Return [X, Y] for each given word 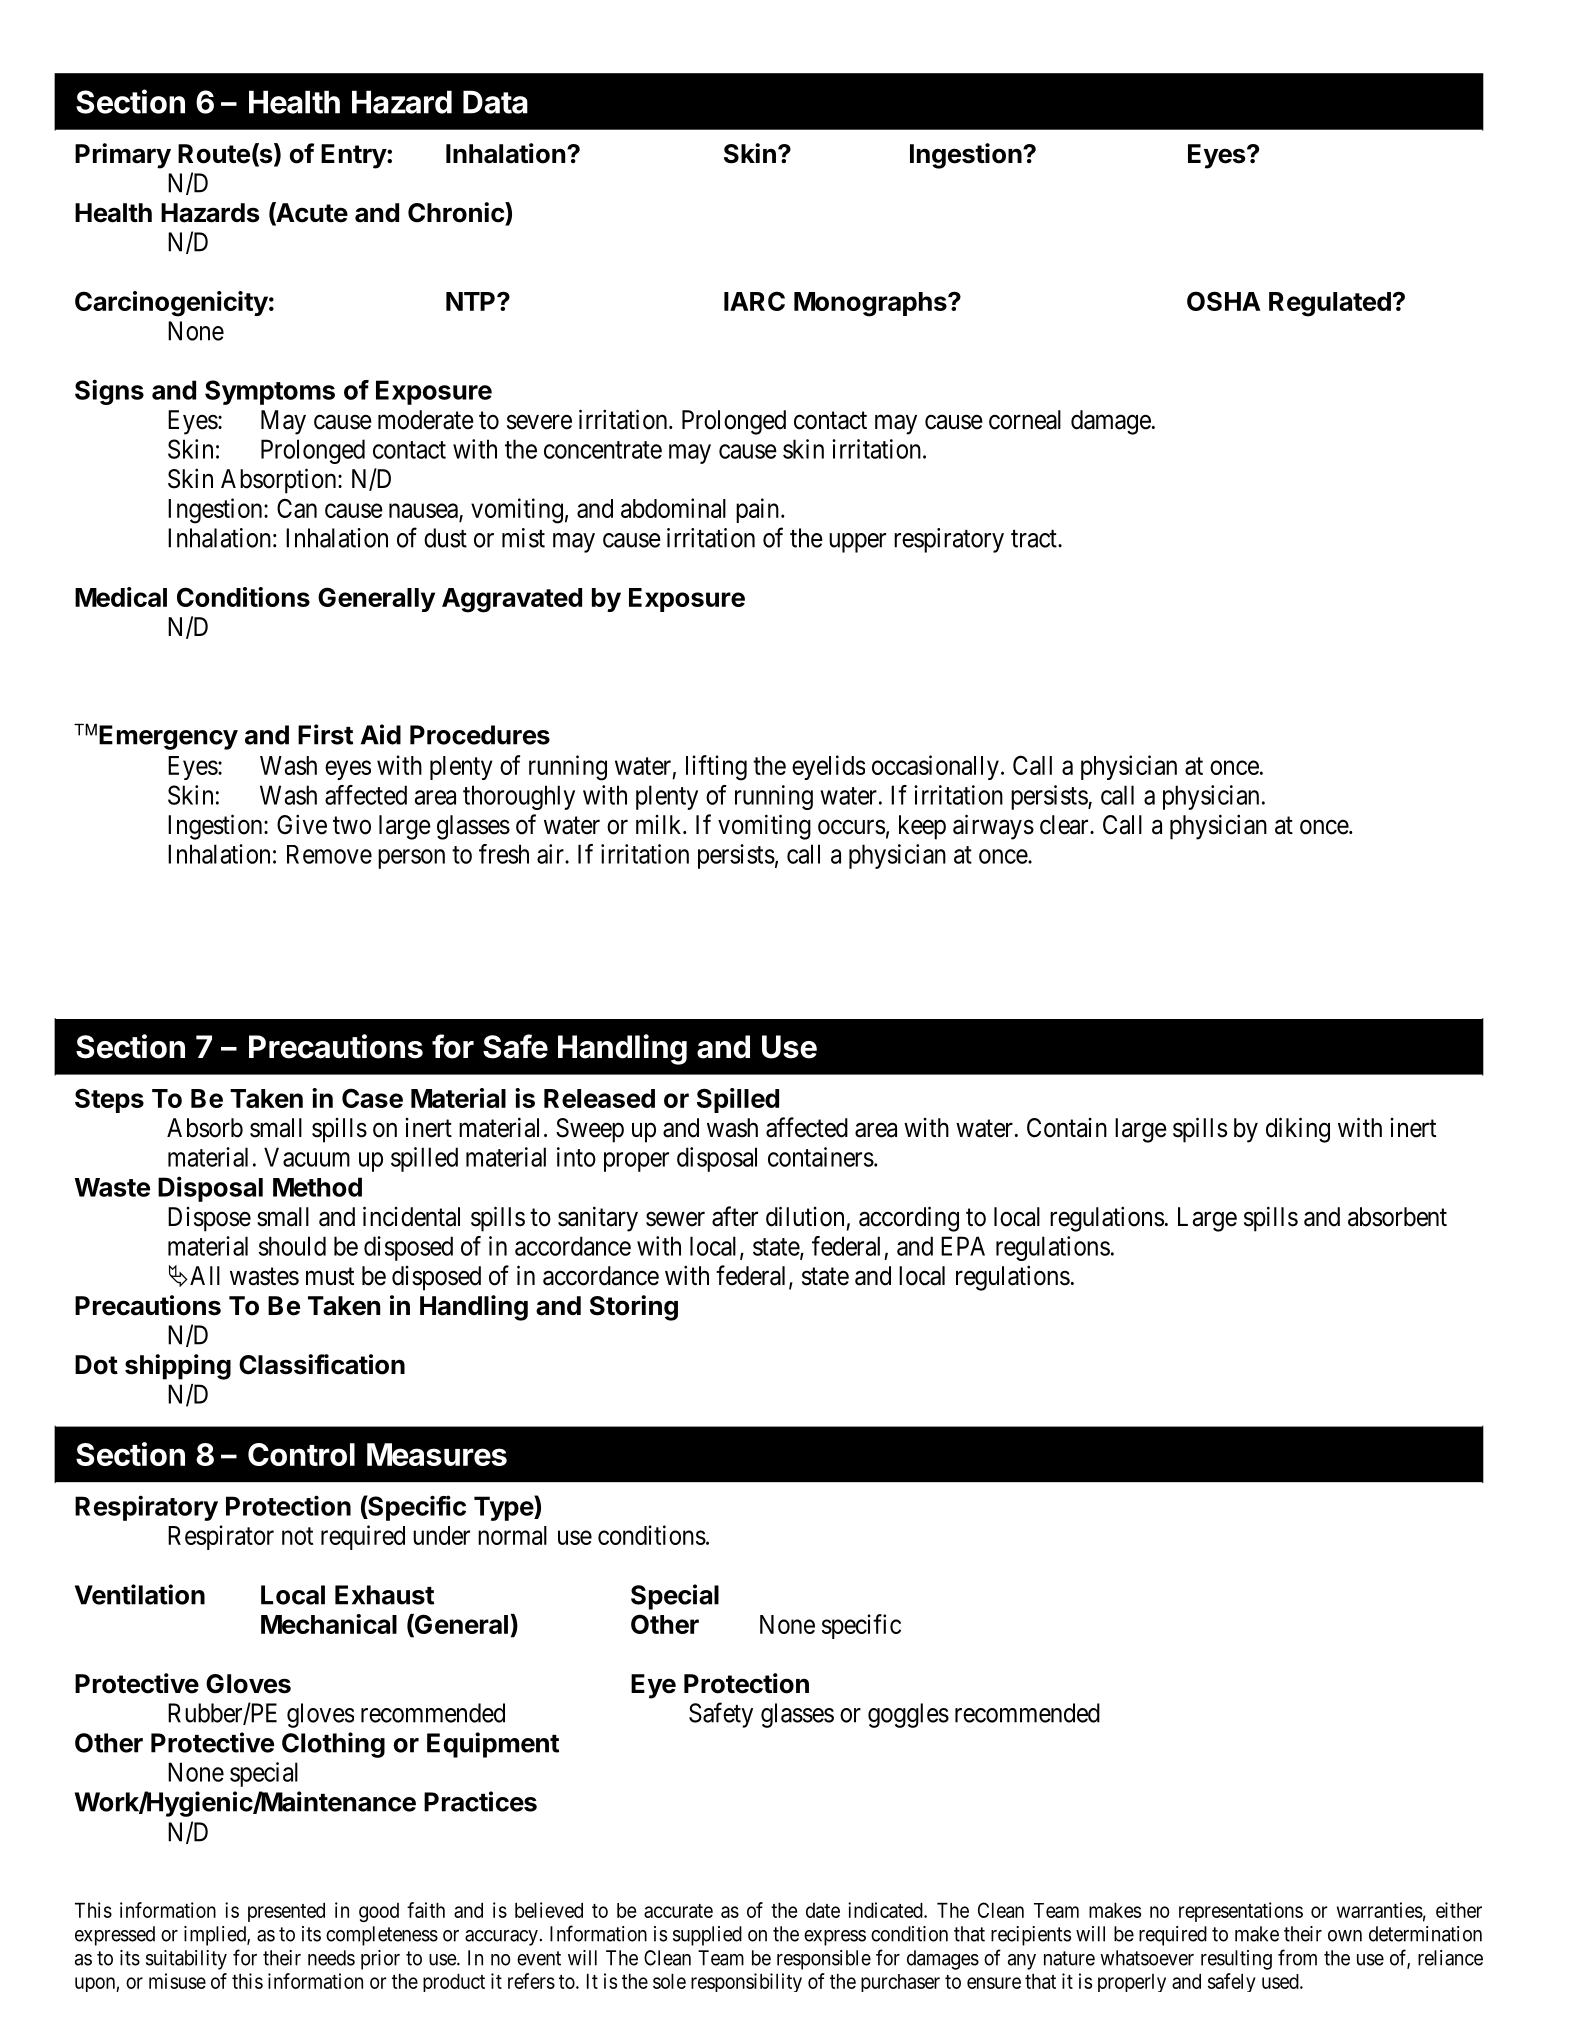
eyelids [828, 767]
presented [286, 1912]
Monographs [871, 304]
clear [1065, 825]
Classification [322, 1364]
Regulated [1330, 304]
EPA [963, 1246]
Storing [634, 1308]
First [325, 734]
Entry [354, 156]
